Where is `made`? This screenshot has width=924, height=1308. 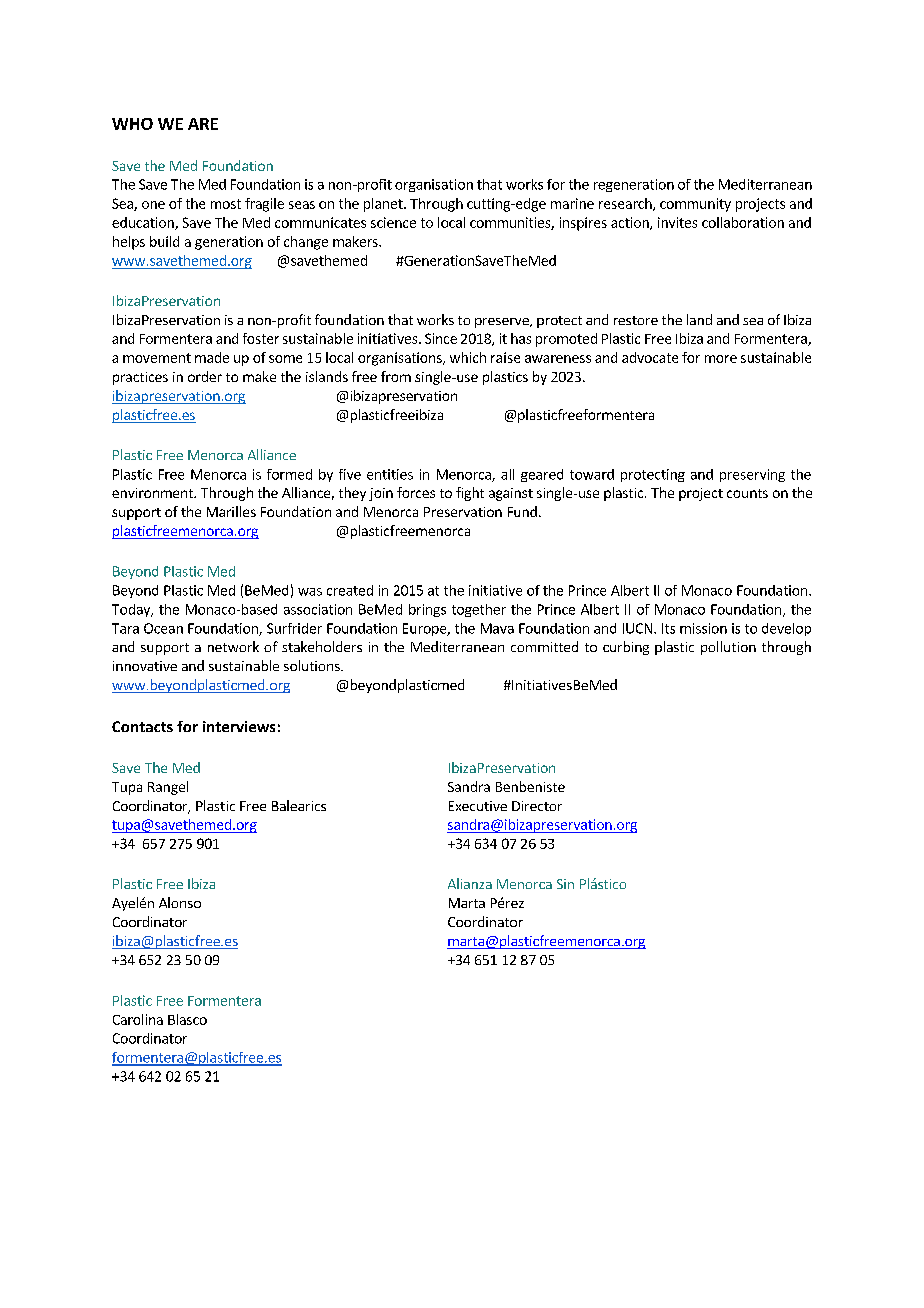 made is located at coordinates (212, 357).
